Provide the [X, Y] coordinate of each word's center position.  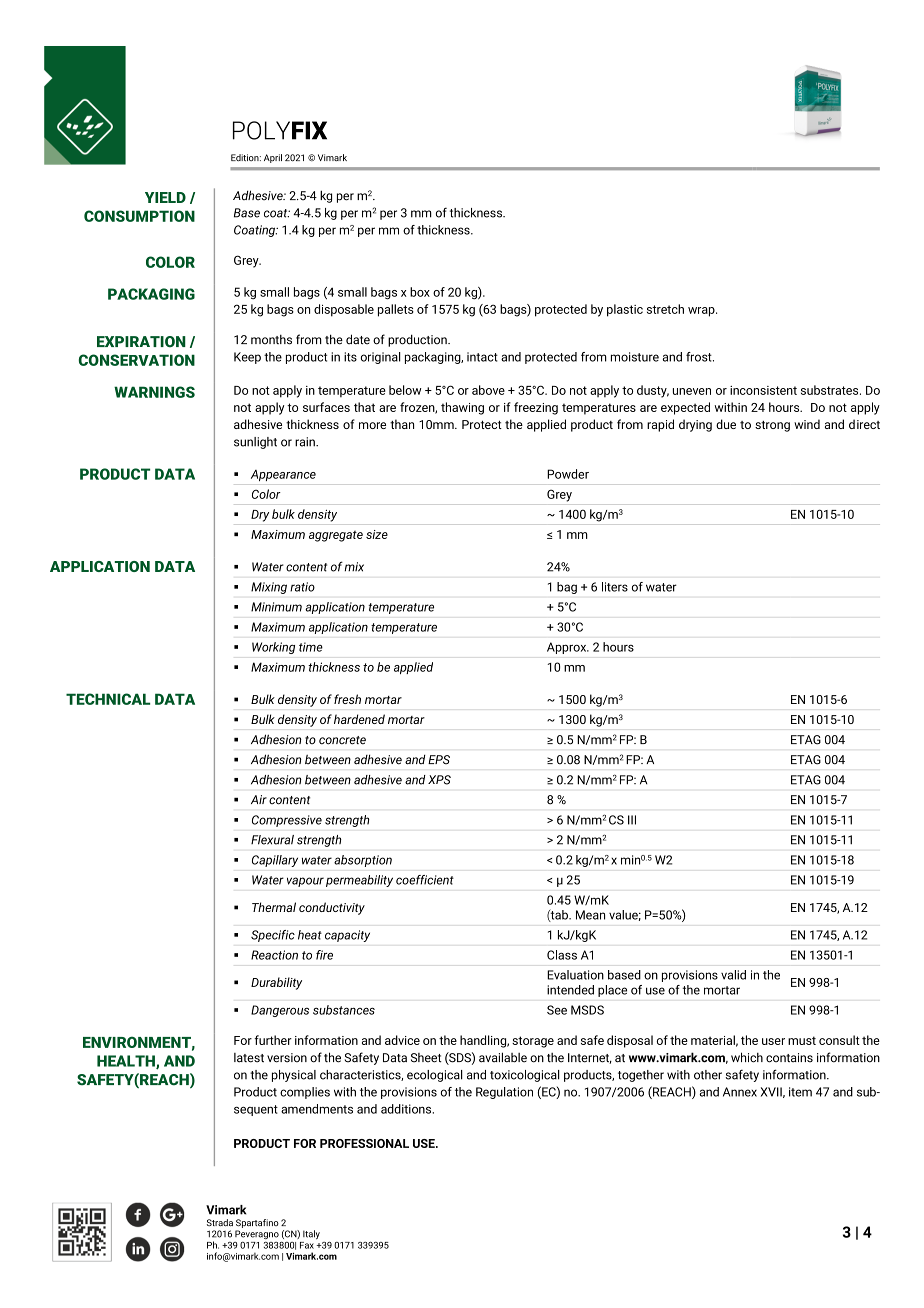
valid [733, 975]
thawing [462, 408]
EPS [439, 760]
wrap [702, 312]
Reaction [274, 955]
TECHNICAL [108, 699]
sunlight [255, 443]
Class [562, 955]
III [632, 820]
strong [772, 426]
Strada [220, 1223]
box [420, 292]
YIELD [165, 197]
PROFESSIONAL [364, 1143]
